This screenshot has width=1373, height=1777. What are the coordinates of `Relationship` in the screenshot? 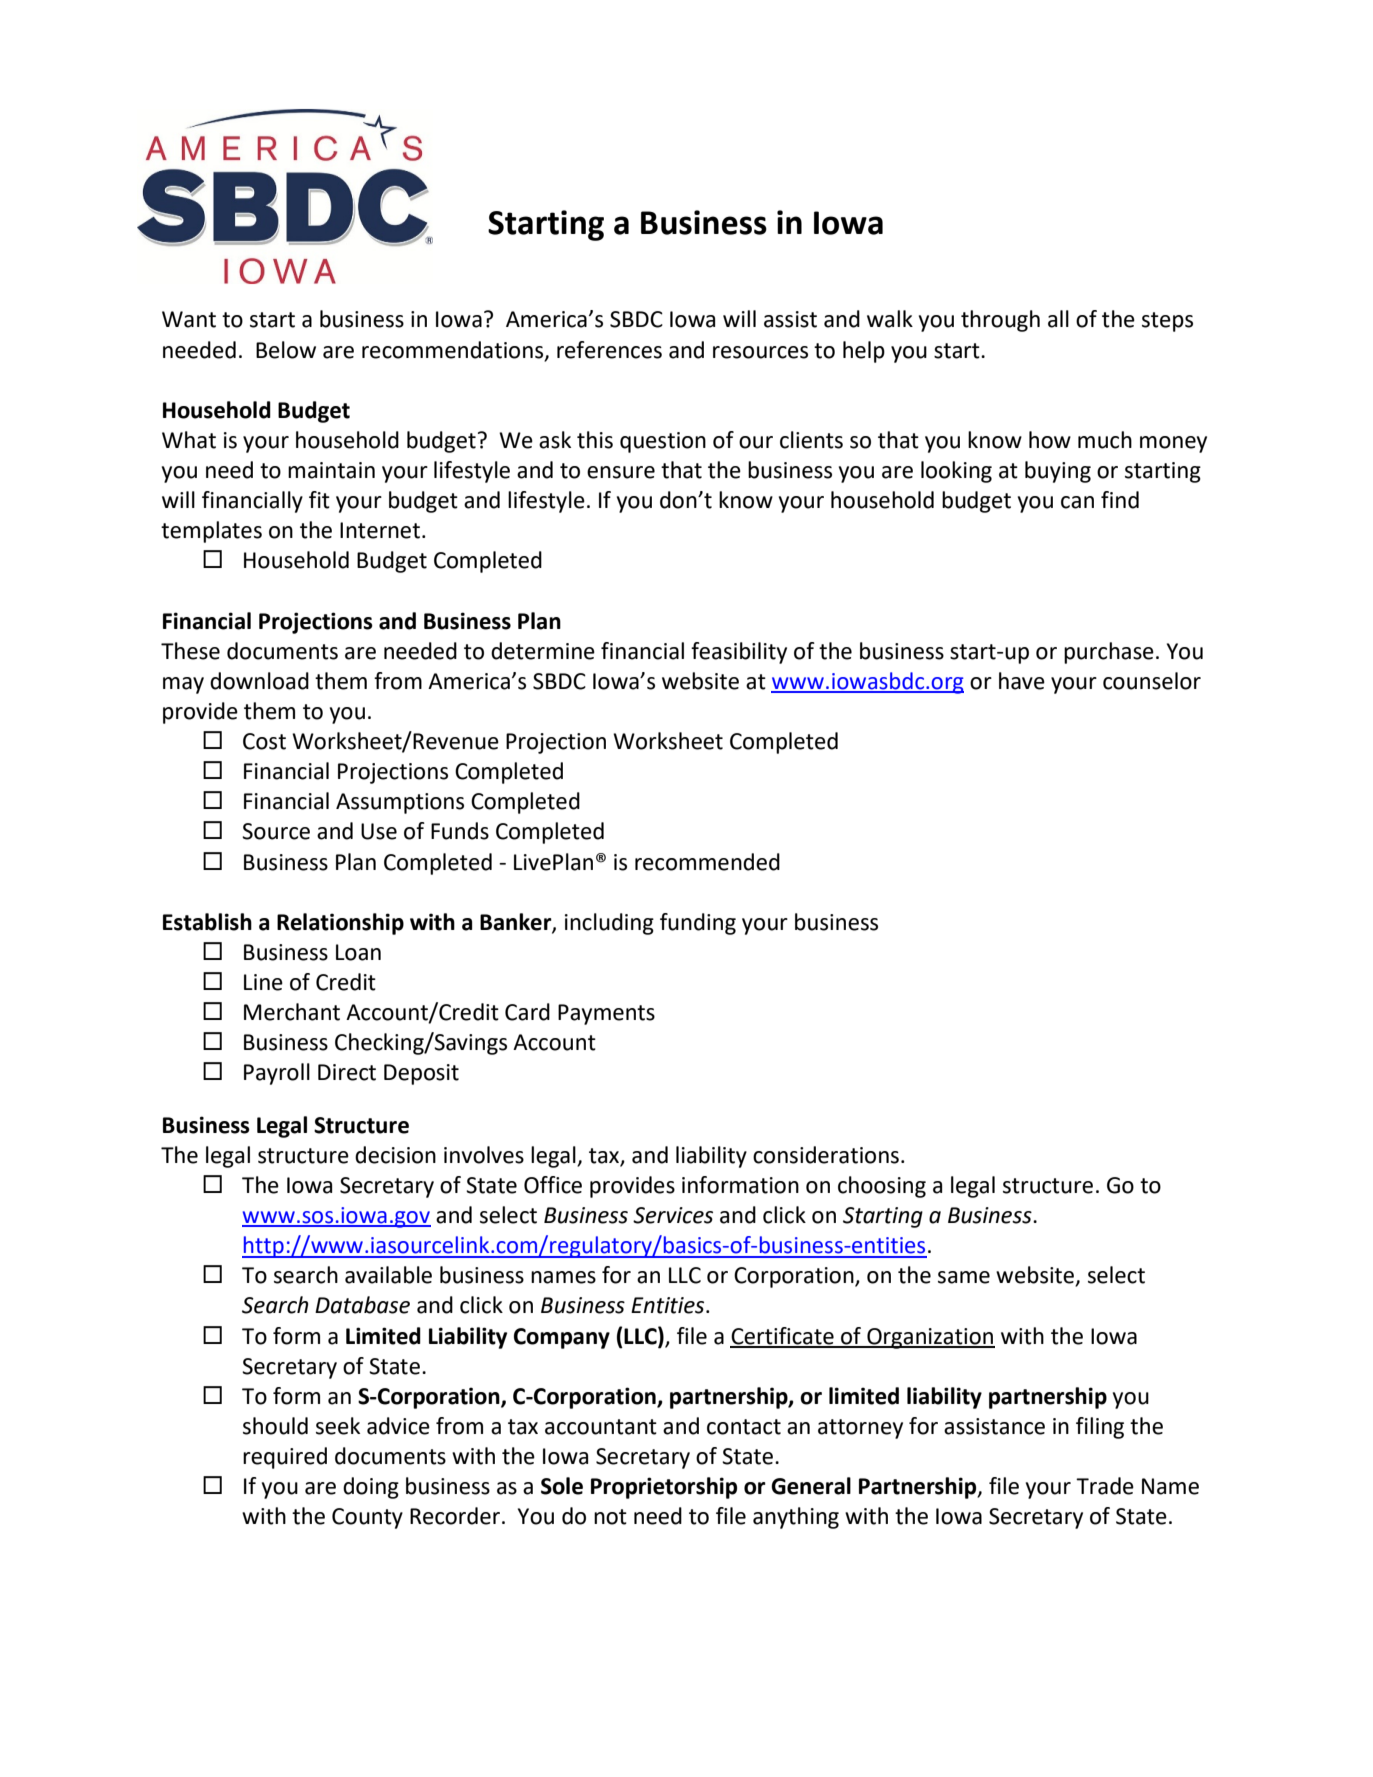 It's located at (340, 924).
